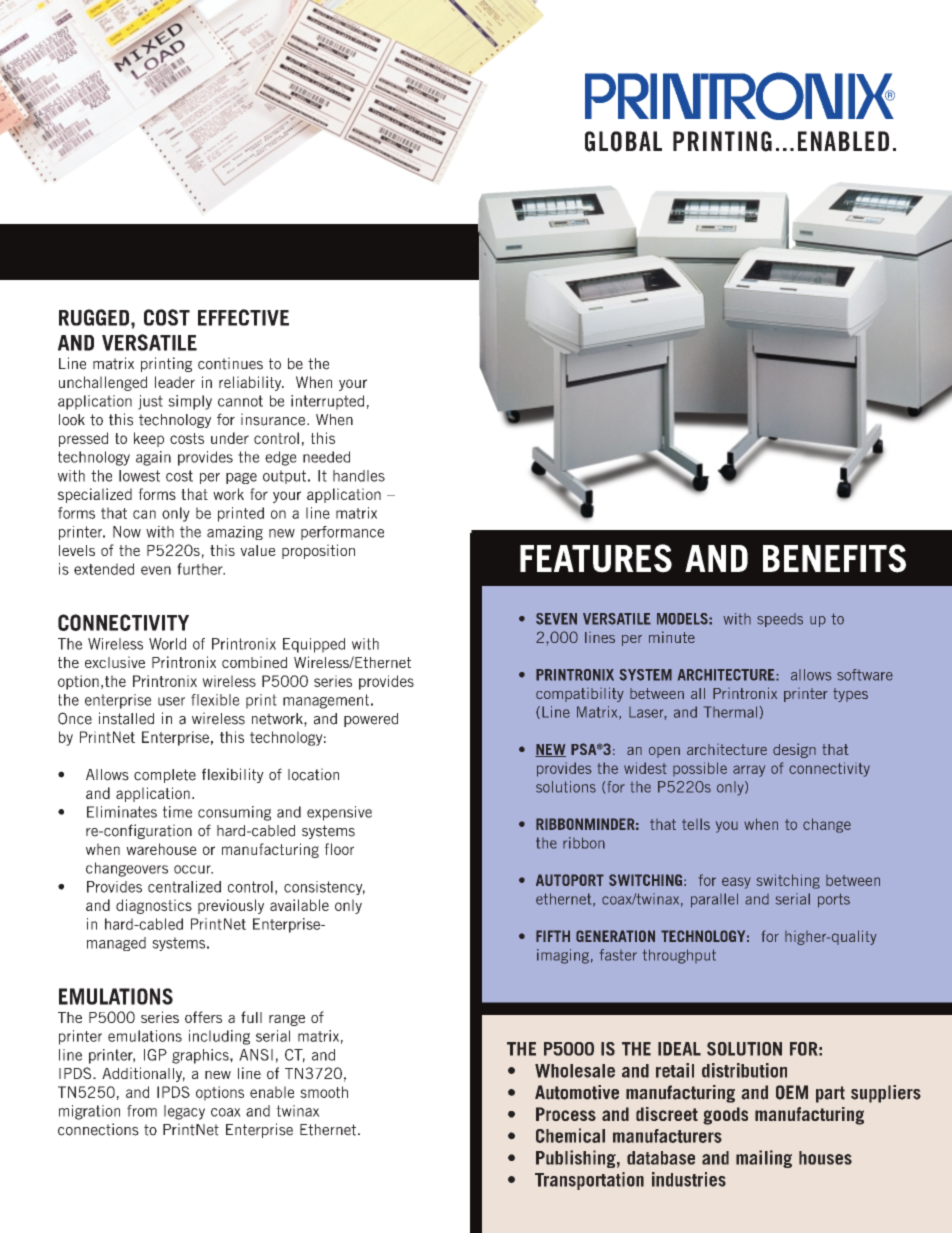 The image size is (952, 1233). I want to click on diagnostics, so click(154, 906).
